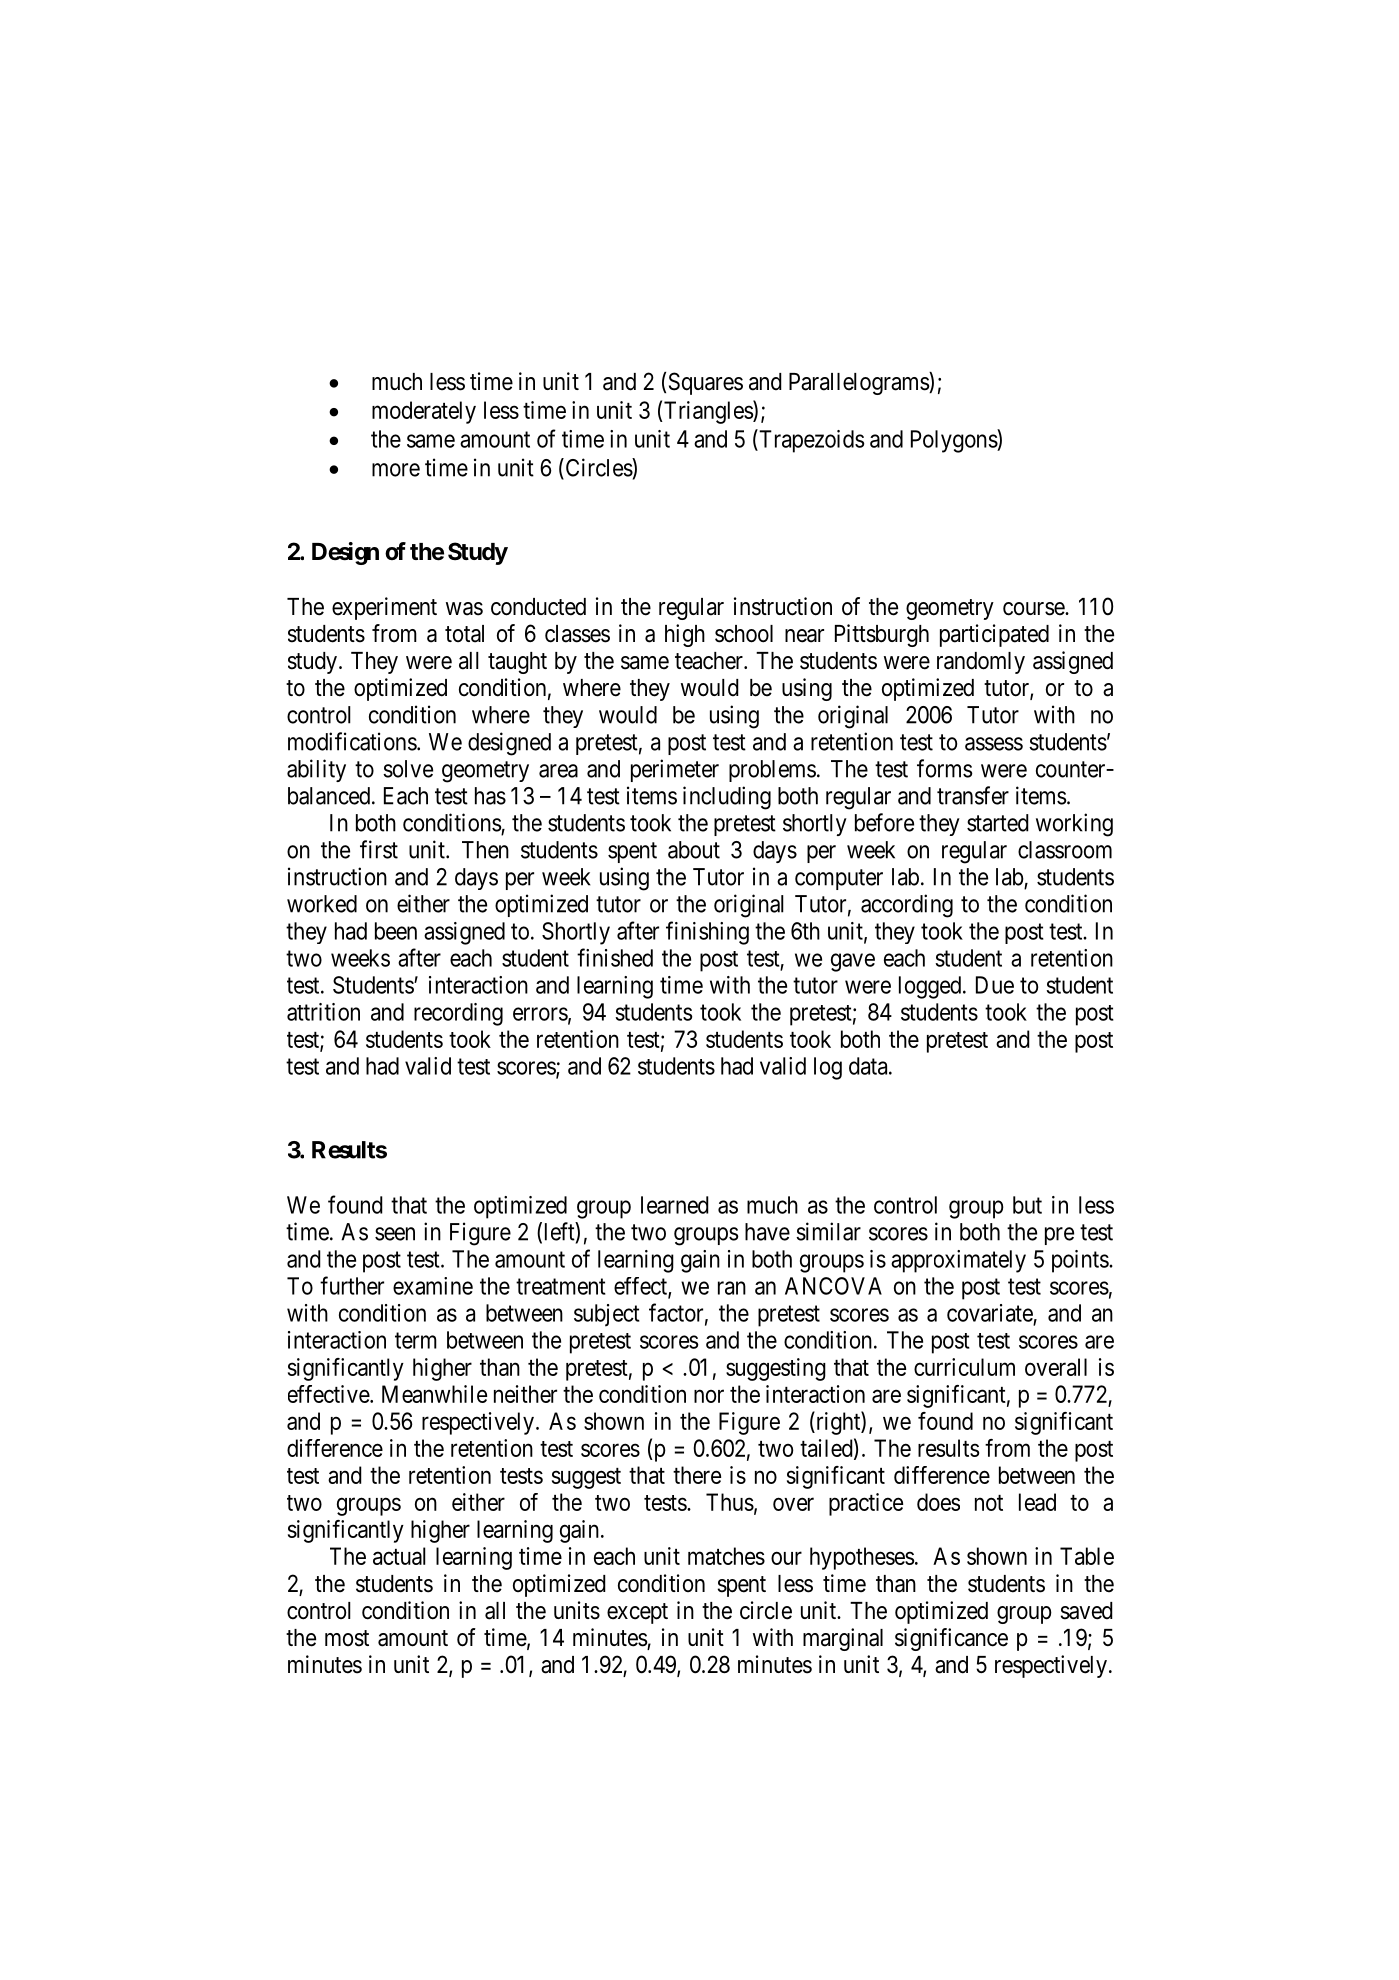 Image resolution: width=1399 pixels, height=1980 pixels. Describe the element at coordinates (951, 1639) in the screenshot. I see `significance` at that location.
